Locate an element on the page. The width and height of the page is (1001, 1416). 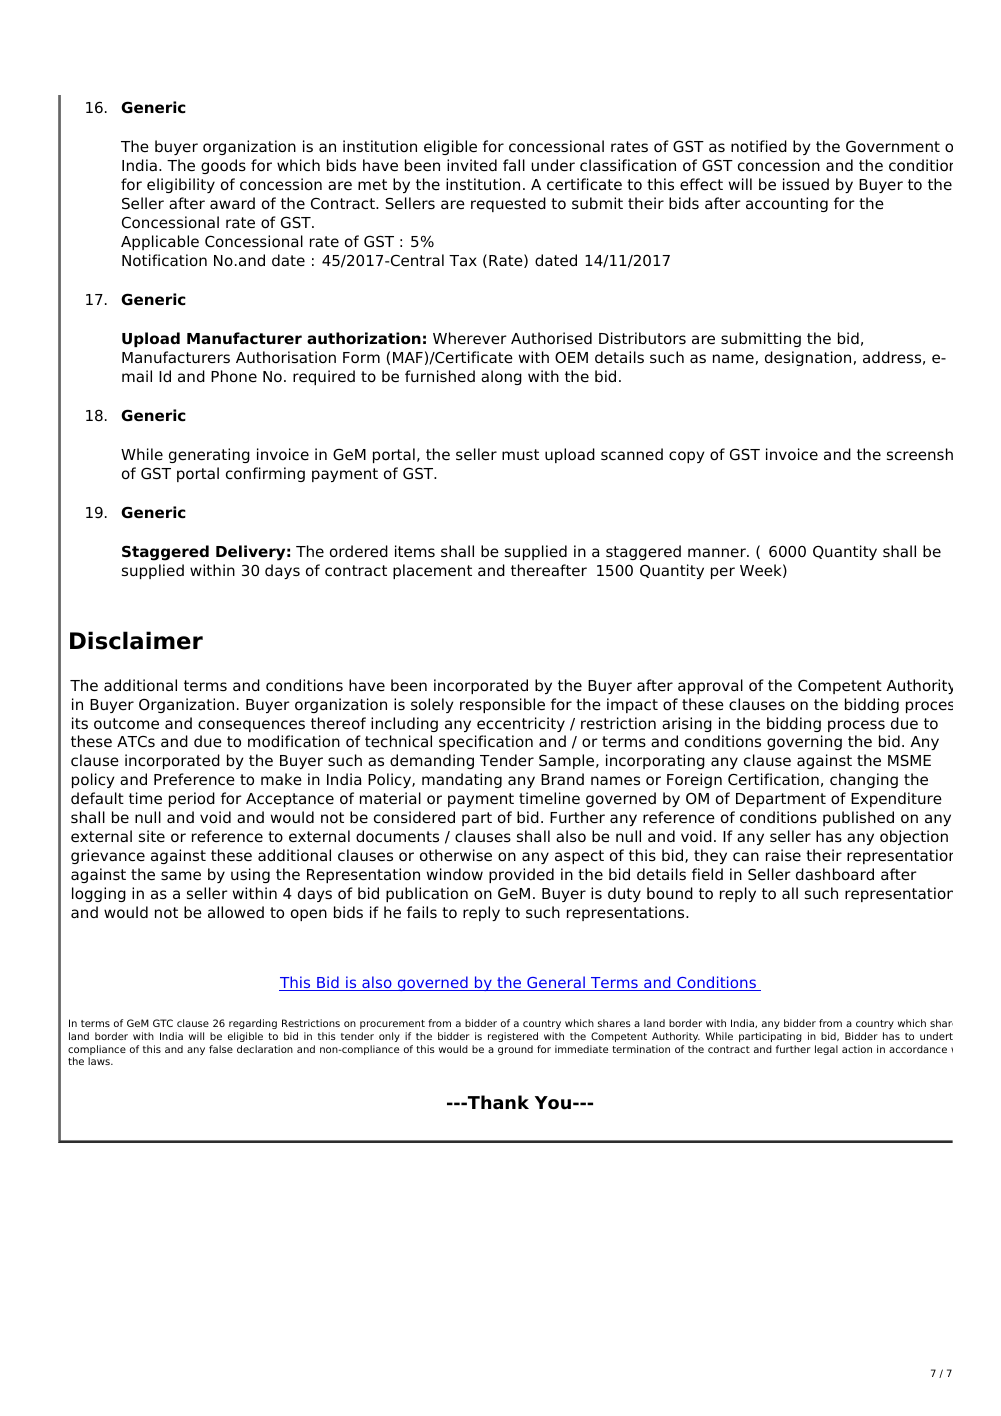
false is located at coordinates (221, 1049).
